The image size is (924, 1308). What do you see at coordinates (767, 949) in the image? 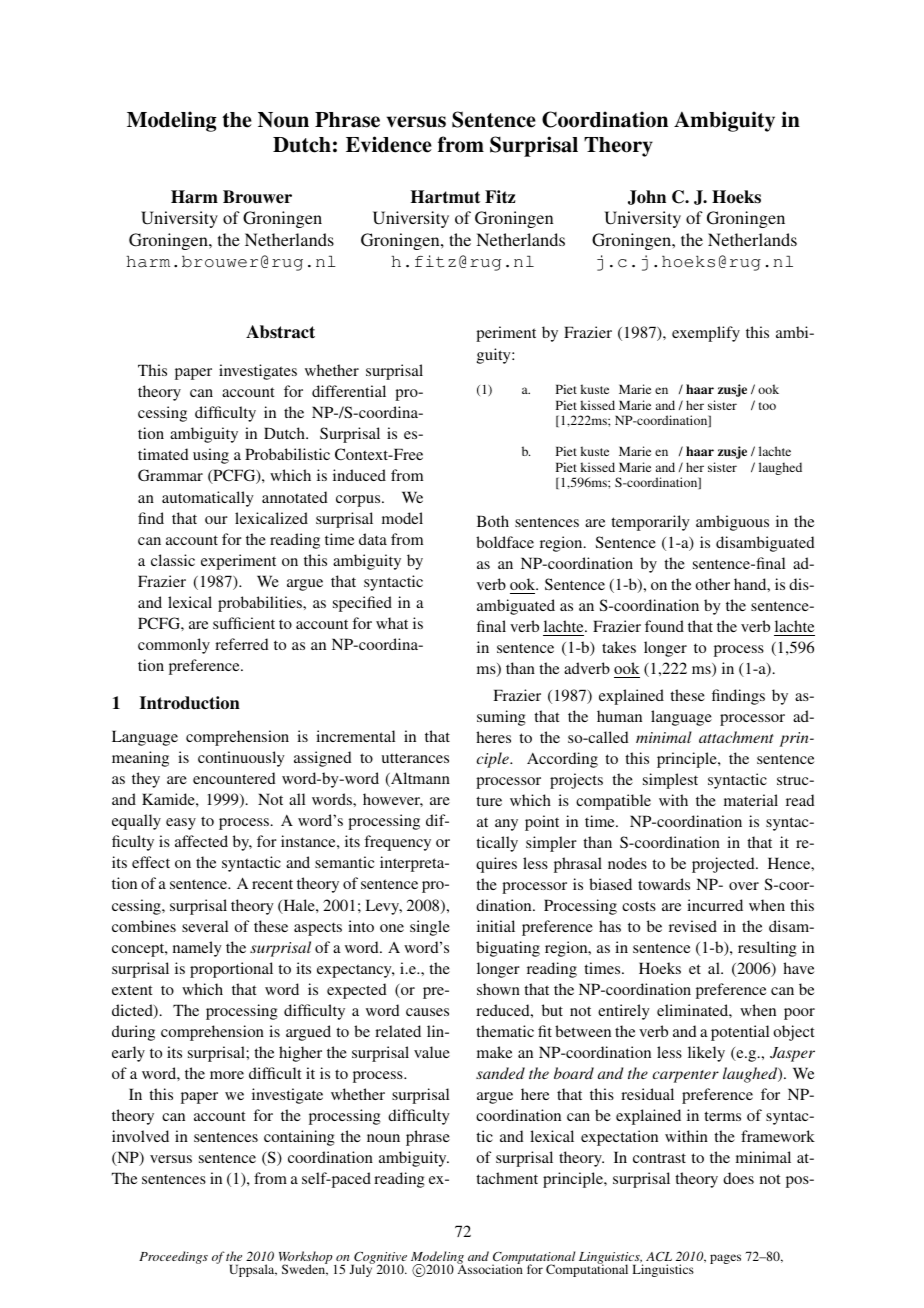
I see `resulting` at bounding box center [767, 949].
